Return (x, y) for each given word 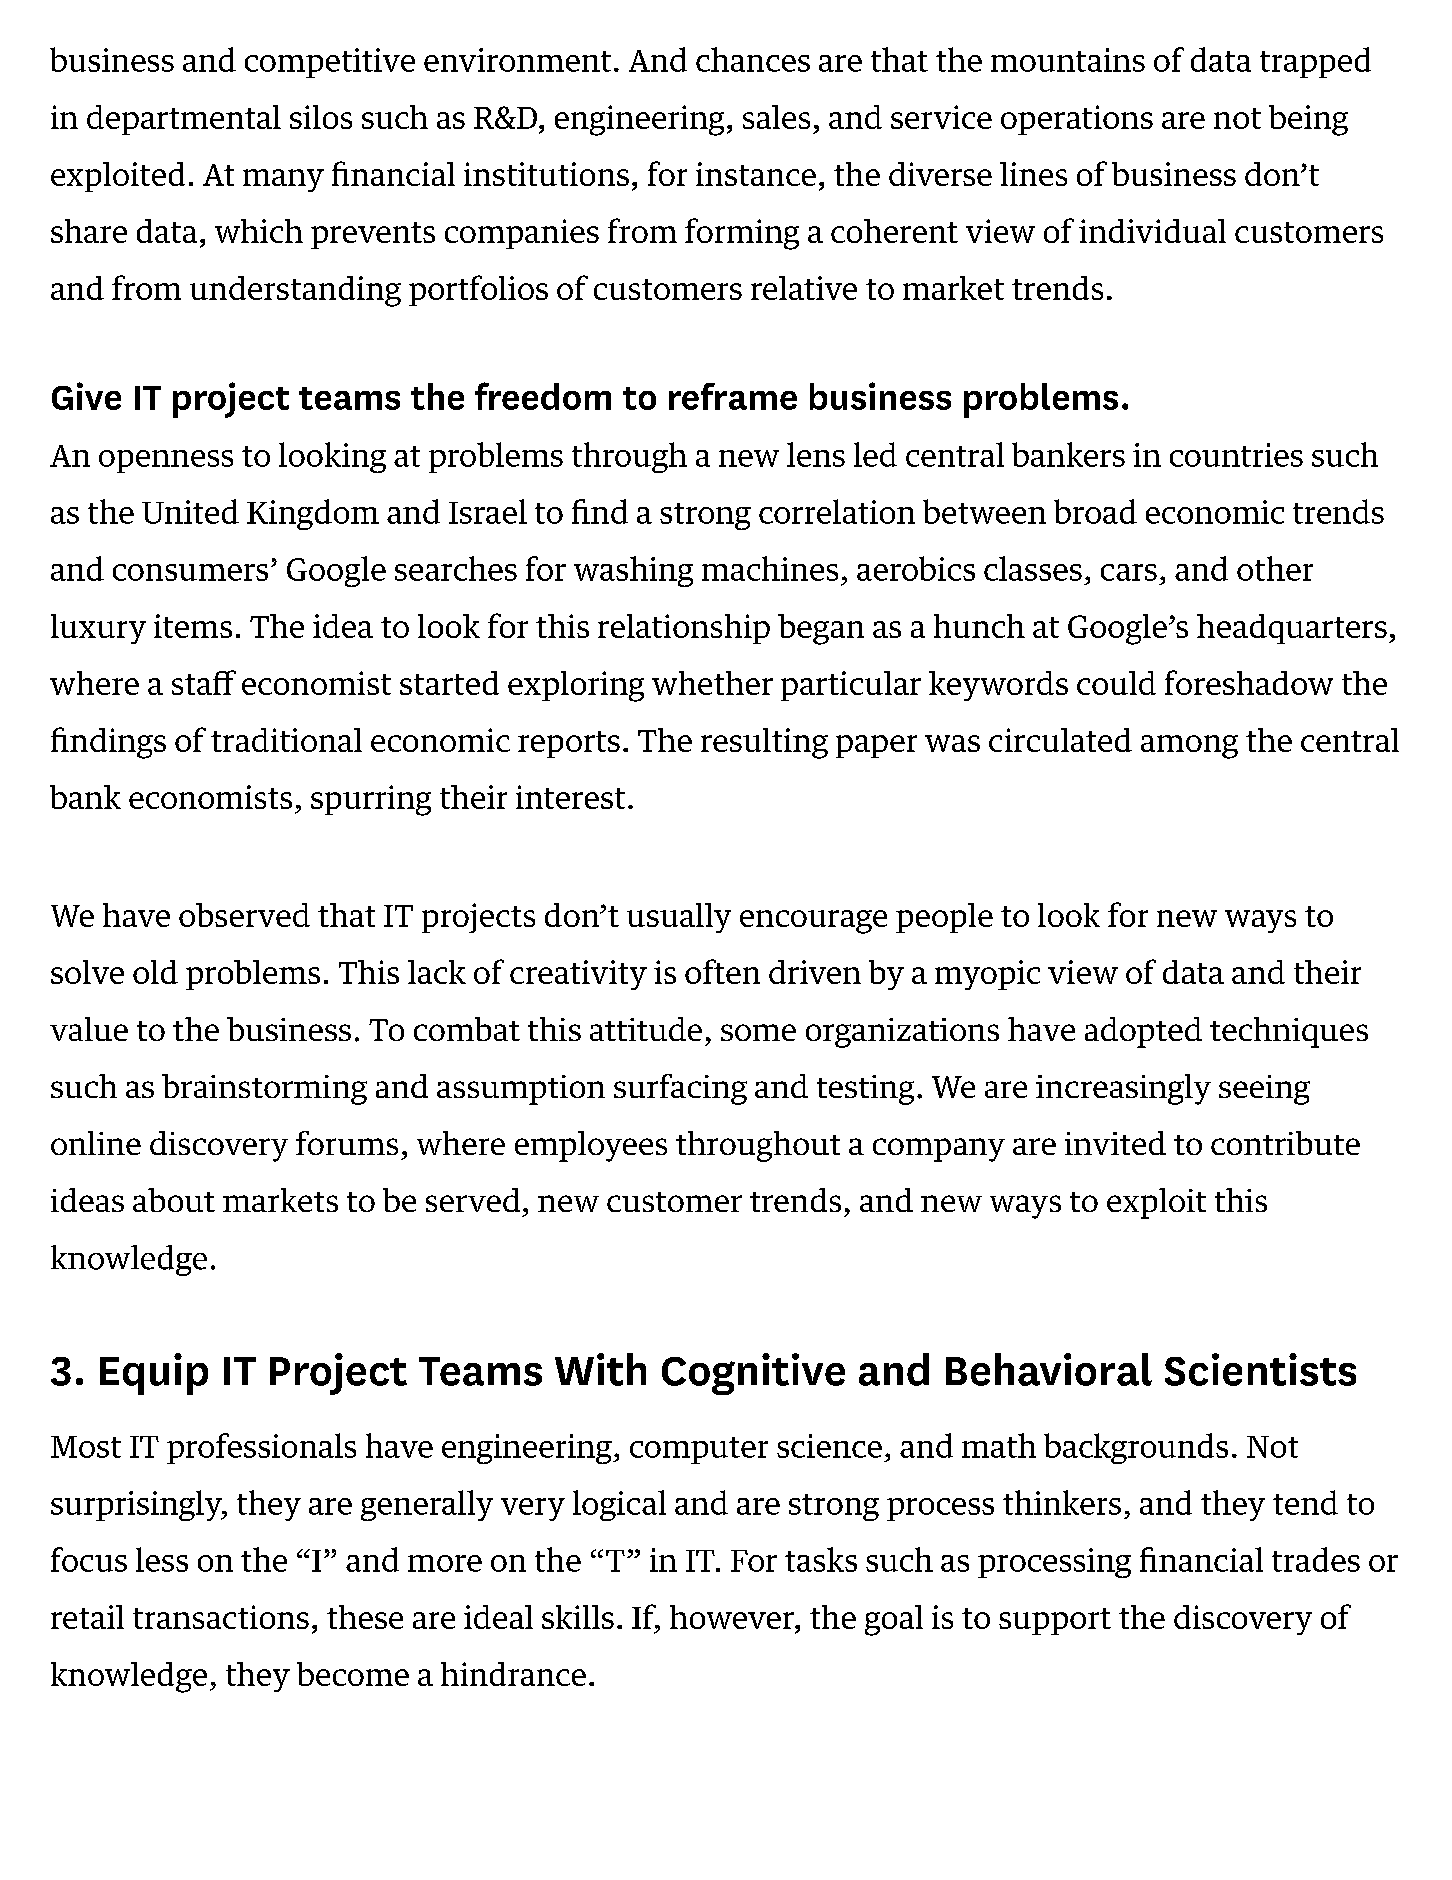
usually (679, 918)
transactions (221, 1617)
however (733, 1617)
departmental (184, 120)
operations (1077, 120)
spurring (371, 800)
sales (776, 117)
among (1189, 747)
